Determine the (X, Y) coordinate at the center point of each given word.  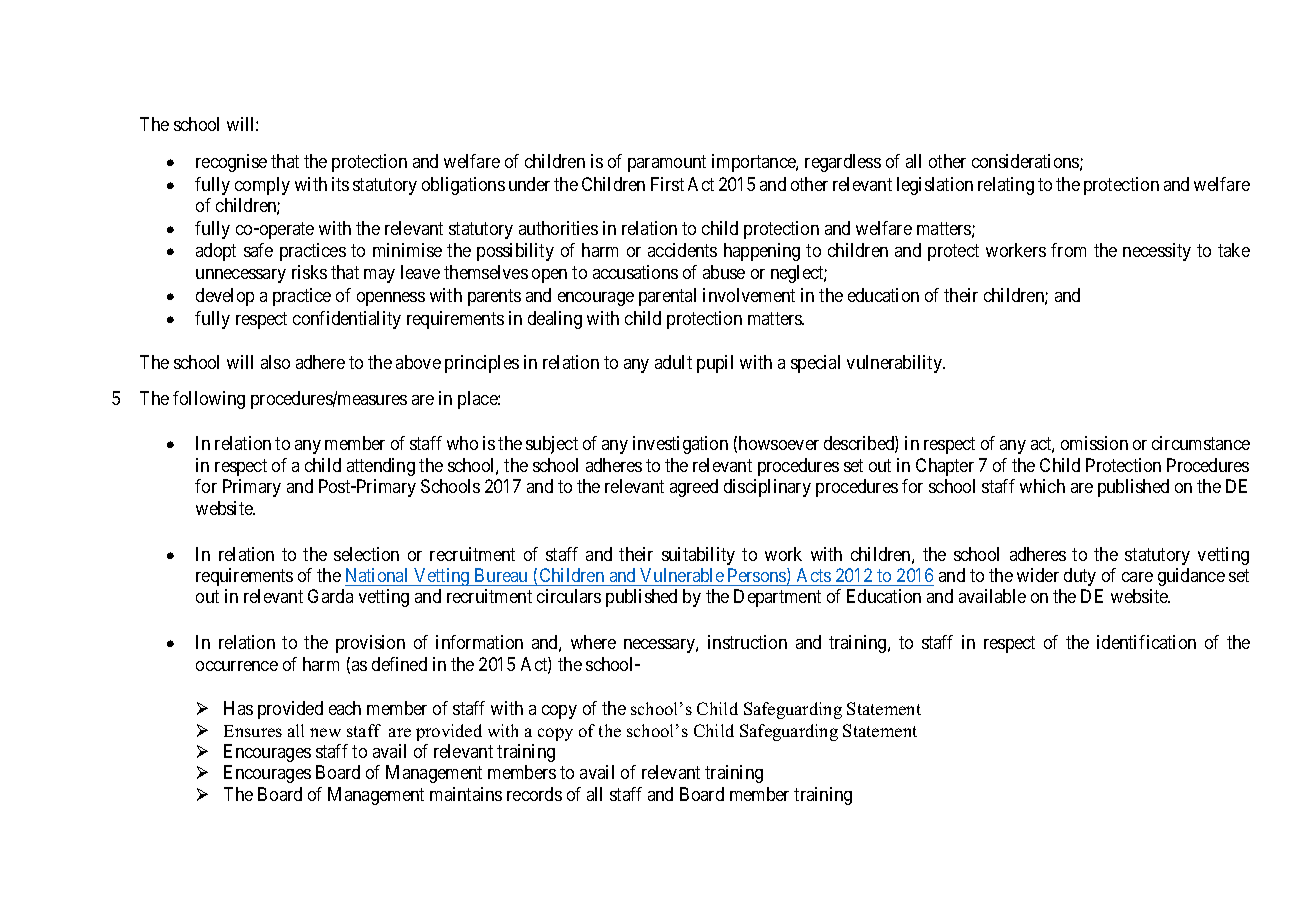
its (340, 184)
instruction (747, 642)
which (1042, 486)
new (325, 732)
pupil (715, 364)
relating (1006, 186)
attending (381, 467)
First (667, 184)
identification (1146, 642)
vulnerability (896, 364)
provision (370, 644)
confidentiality (347, 320)
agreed (694, 488)
